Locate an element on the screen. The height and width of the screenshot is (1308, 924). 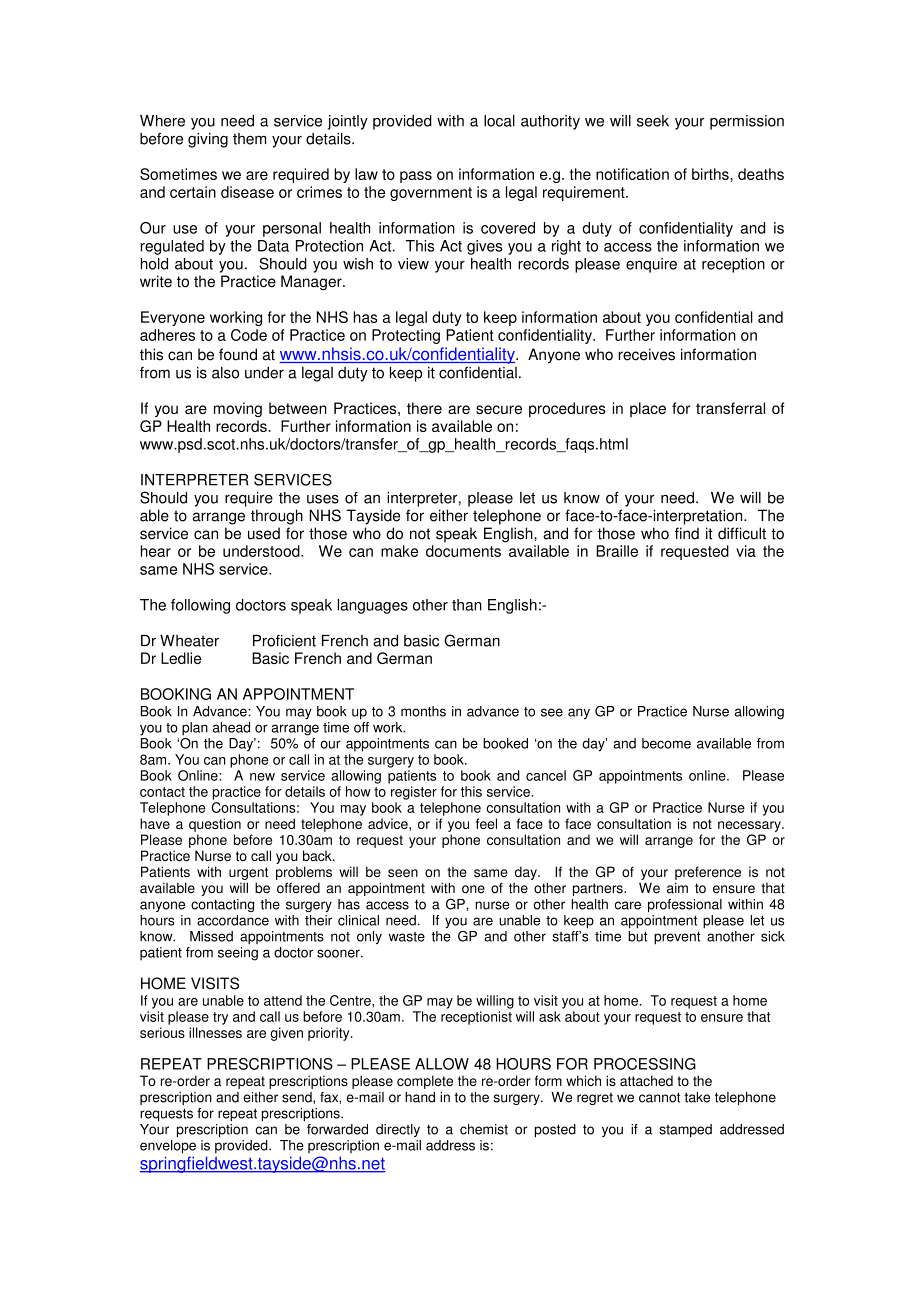
following is located at coordinates (200, 606).
